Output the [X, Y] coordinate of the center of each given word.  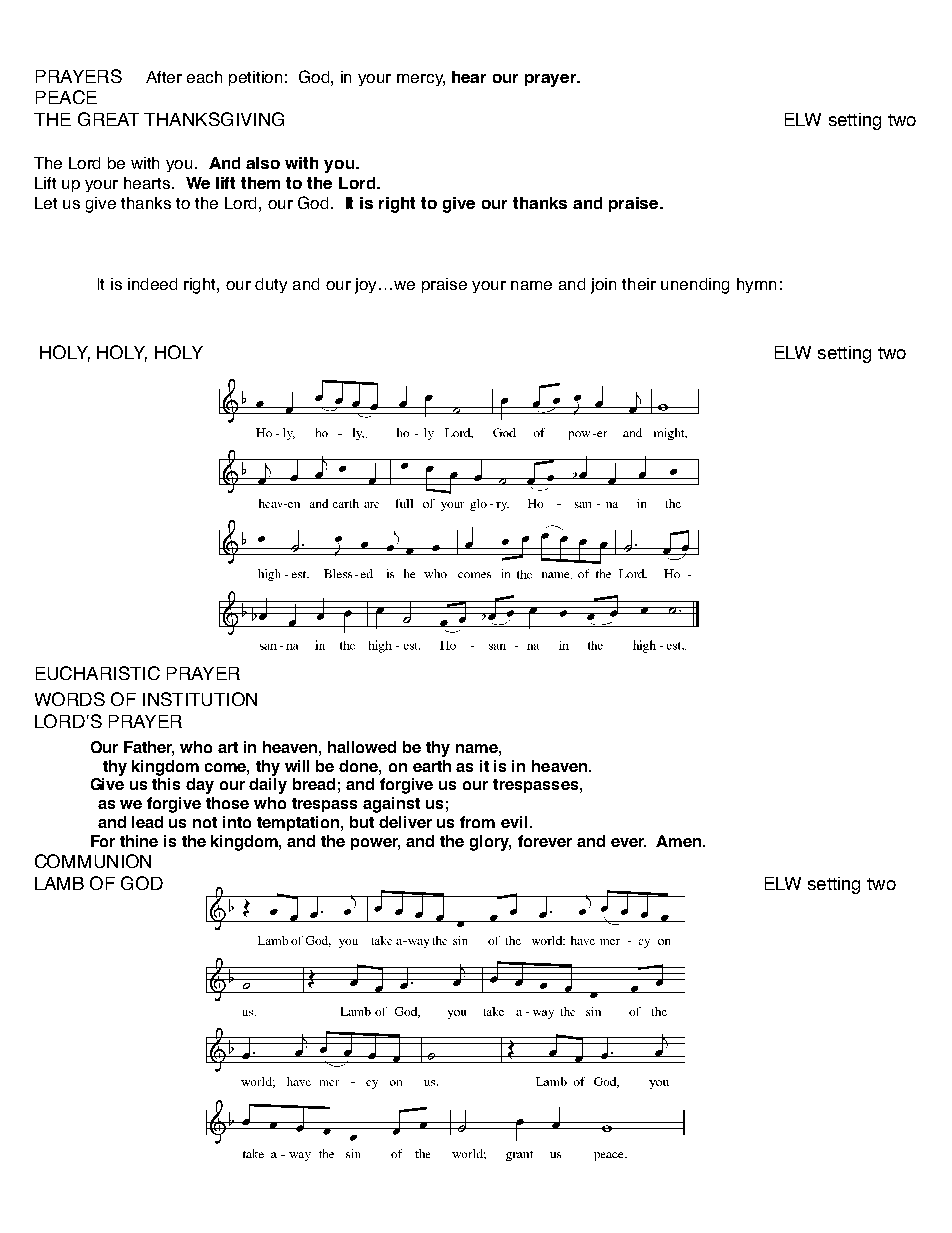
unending [695, 286]
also [263, 163]
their [639, 284]
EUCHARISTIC [98, 673]
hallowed [362, 747]
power [375, 844]
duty [271, 285]
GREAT [108, 119]
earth [432, 766]
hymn [756, 285]
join [603, 286]
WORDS [70, 699]
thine [139, 841]
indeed [152, 284]
